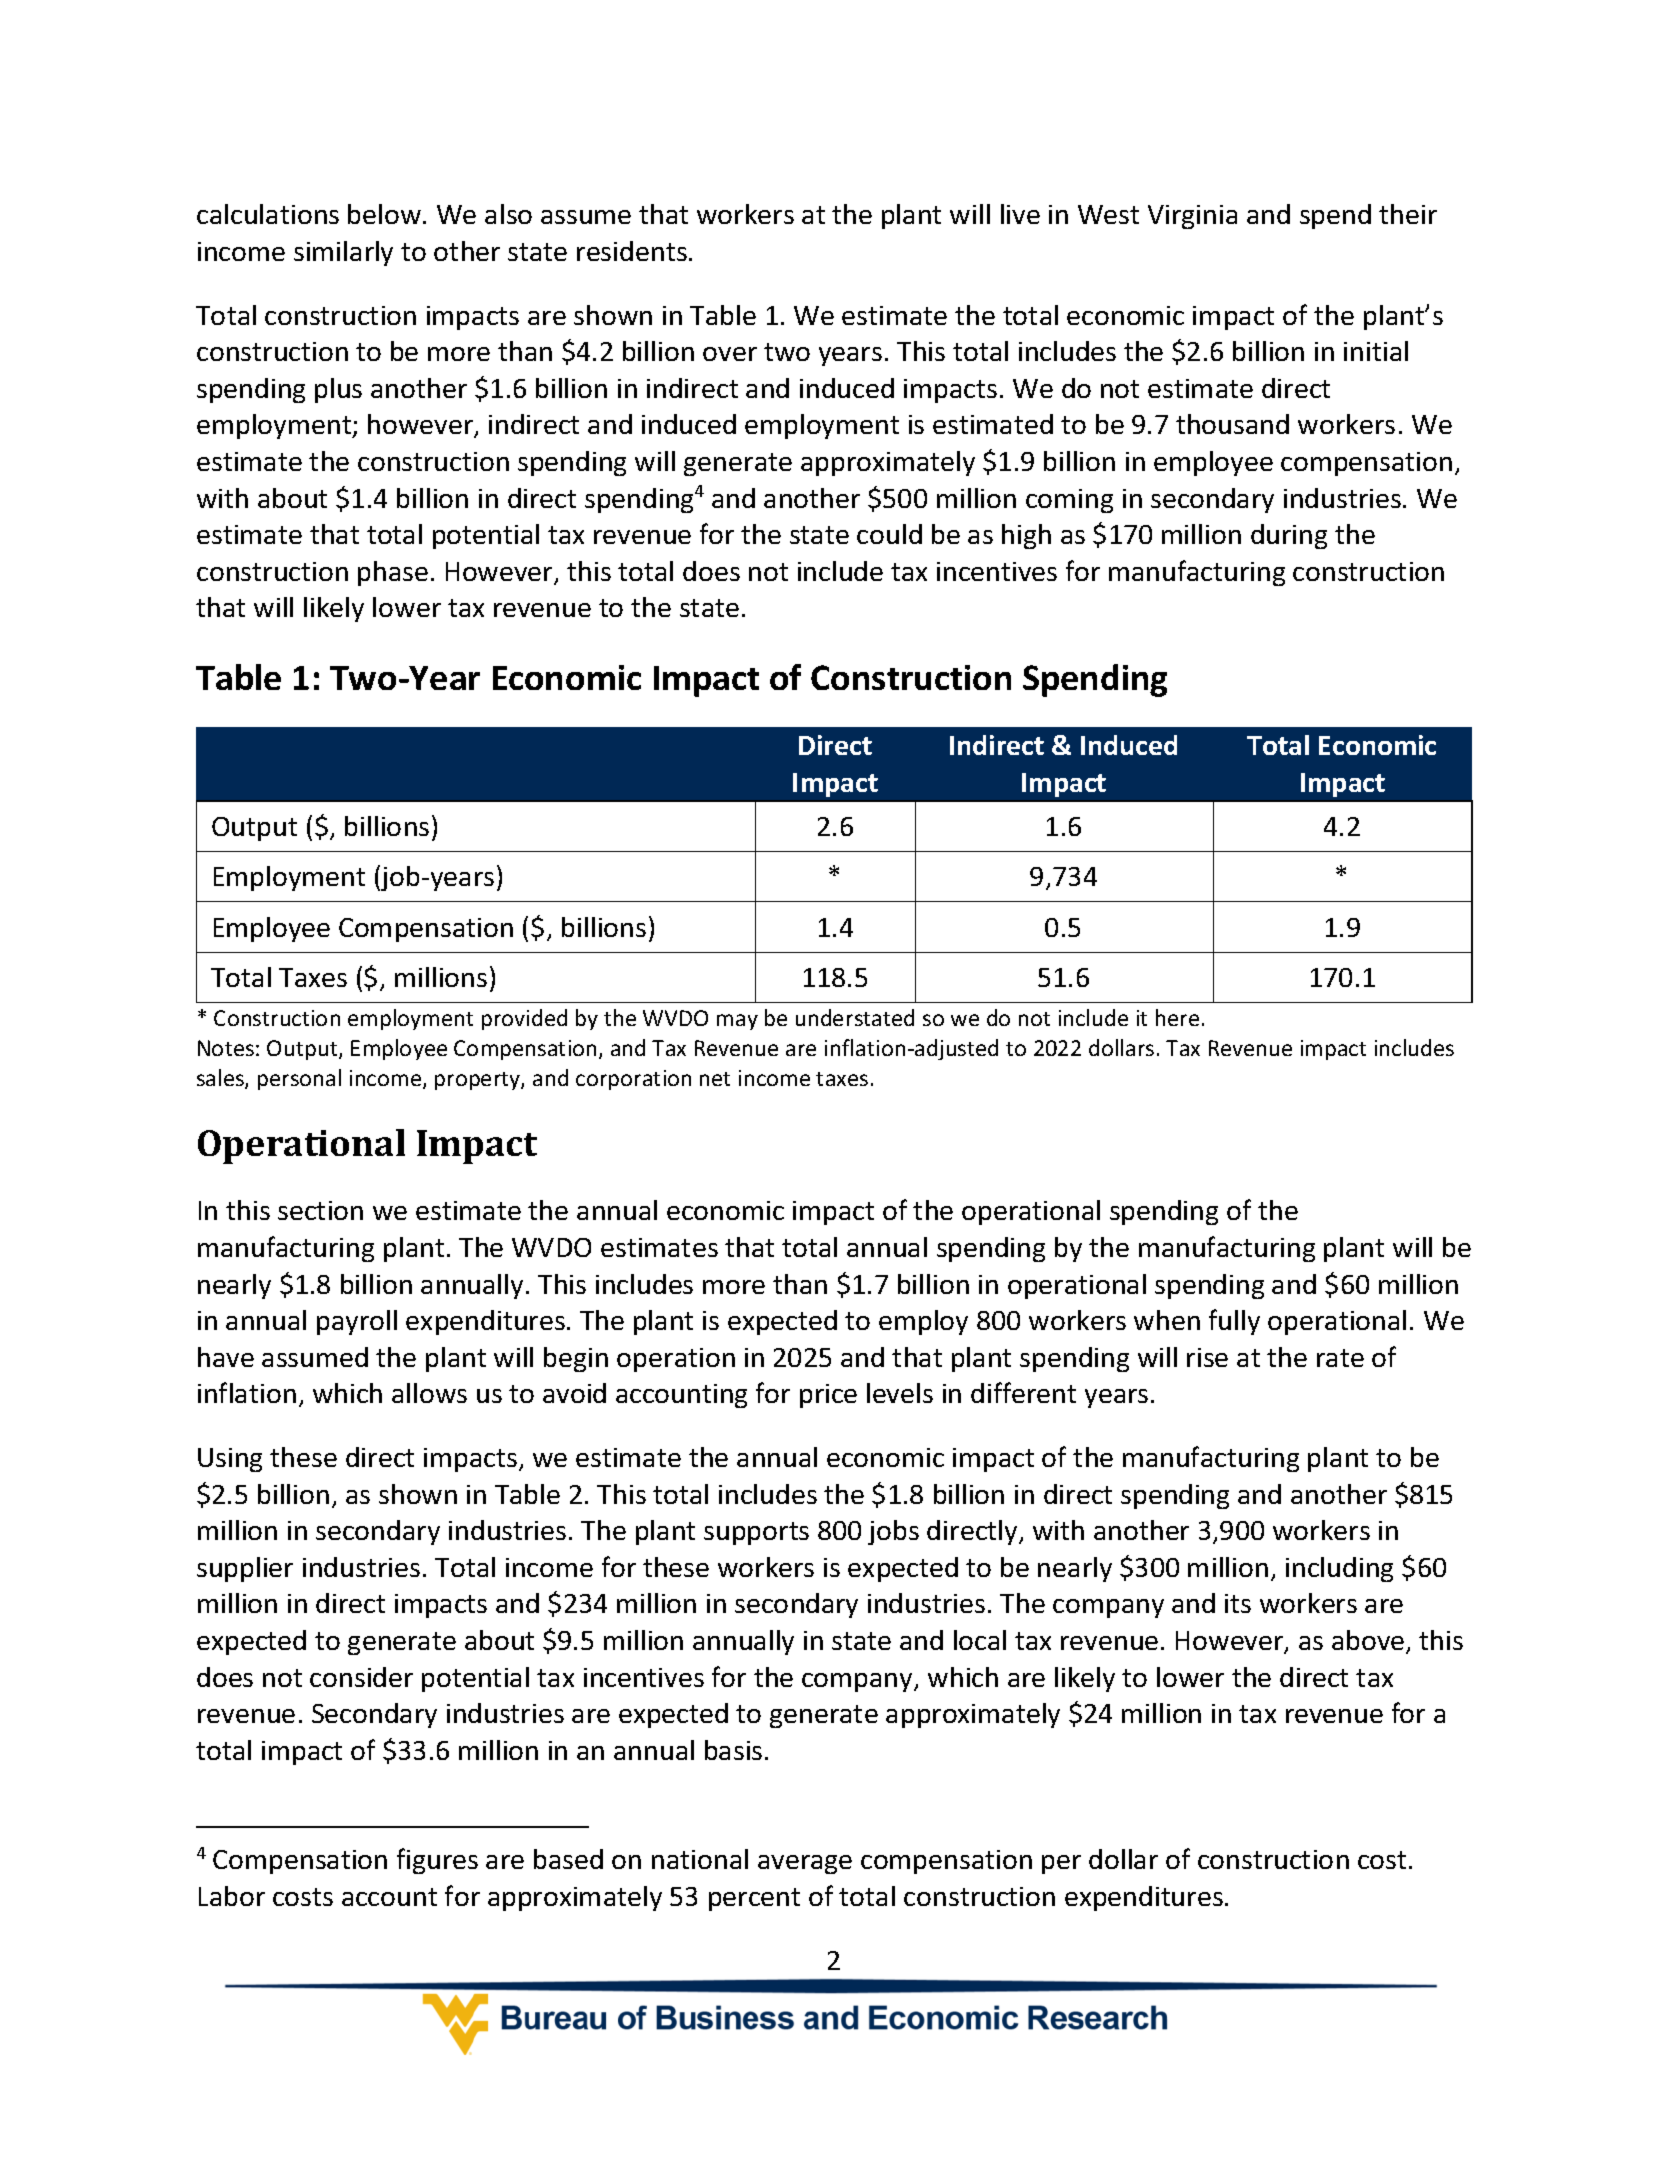 This document has width=1668, height=2158. Describe the element at coordinates (299, 1079) in the document. I see `personal` at that location.
